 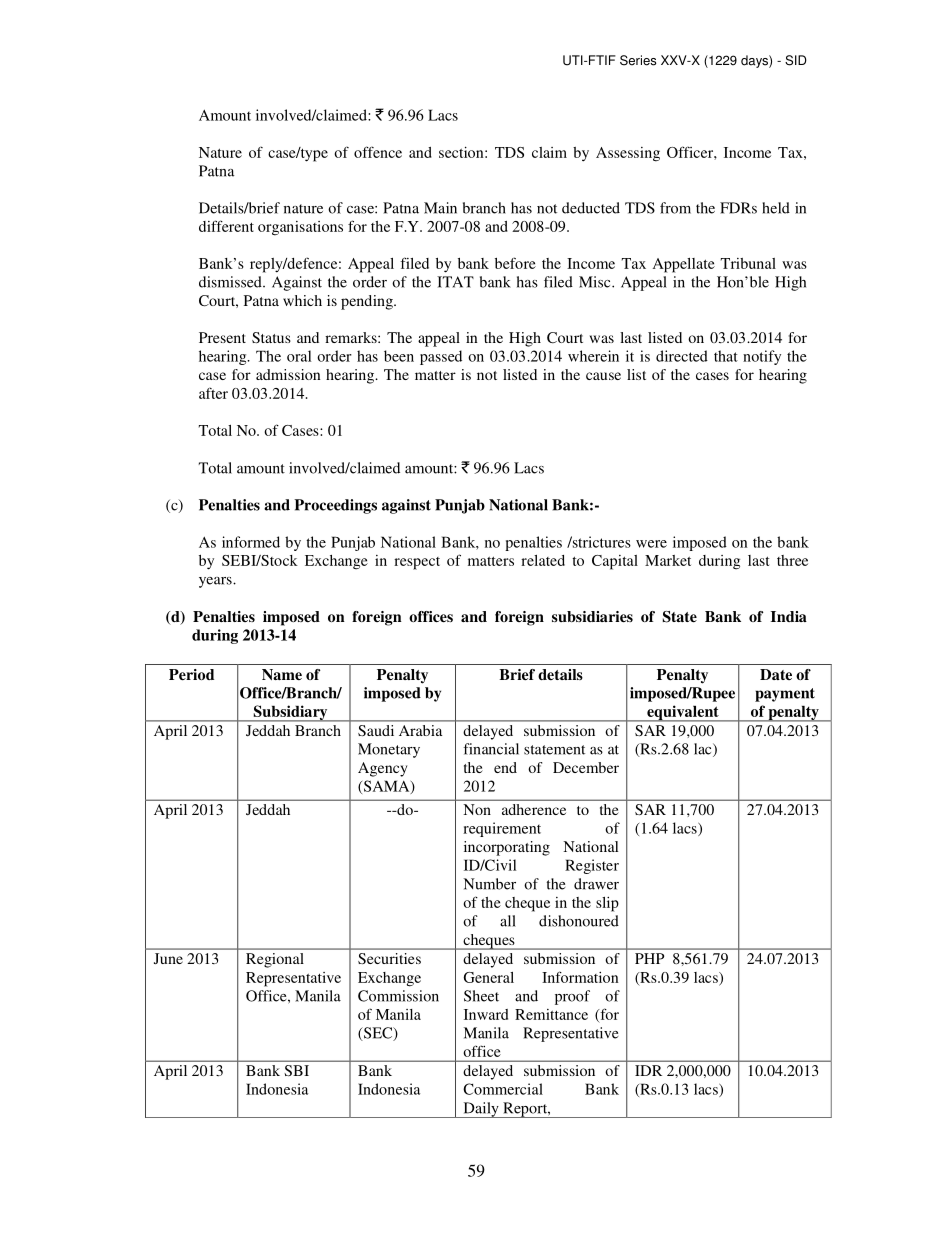 What do you see at coordinates (440, 208) in the image?
I see `Main` at bounding box center [440, 208].
